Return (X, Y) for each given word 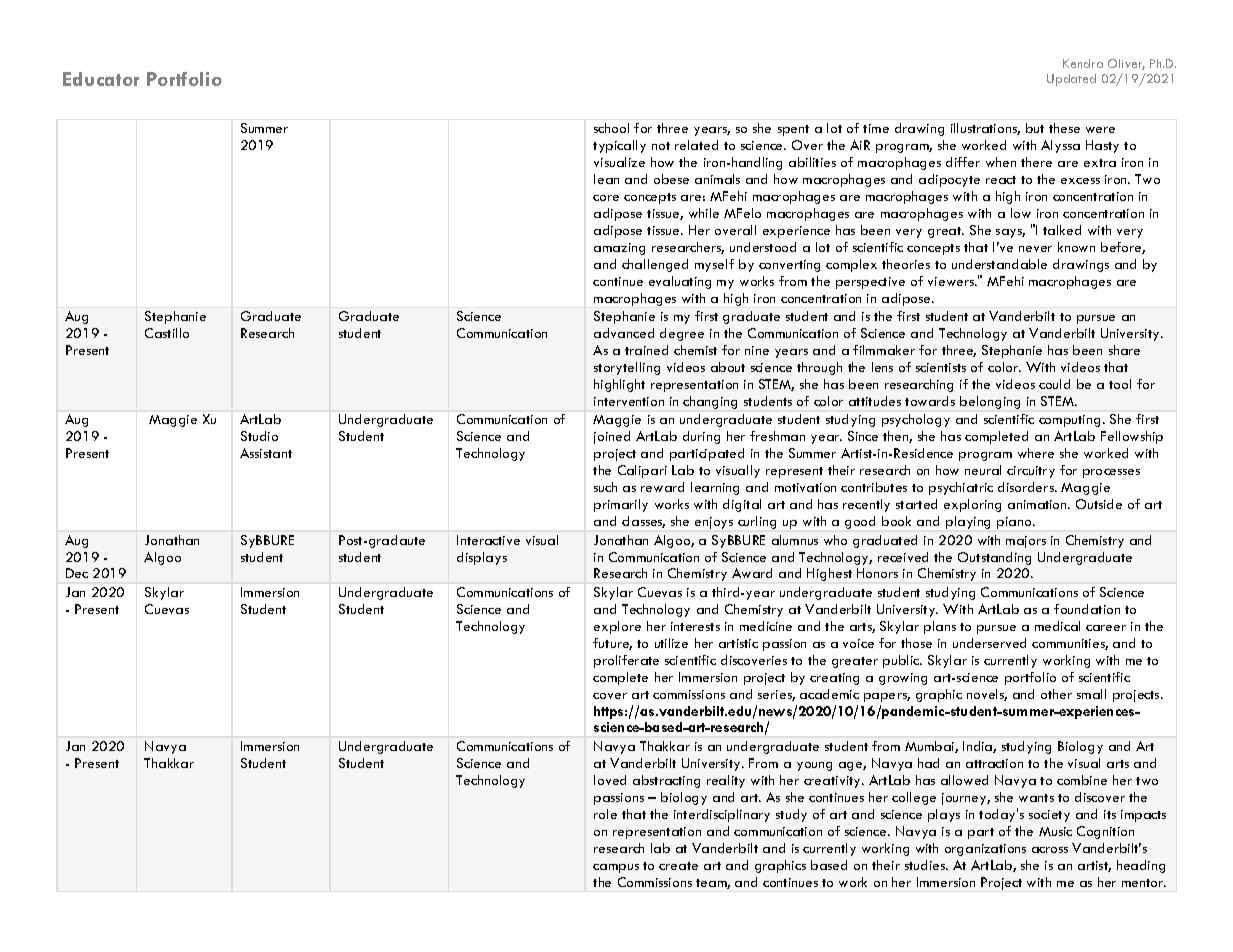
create (678, 866)
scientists (941, 367)
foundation (1087, 609)
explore (617, 627)
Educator (101, 79)
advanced (624, 333)
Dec (77, 573)
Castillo (167, 333)
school (611, 128)
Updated (1071, 80)
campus (616, 868)
